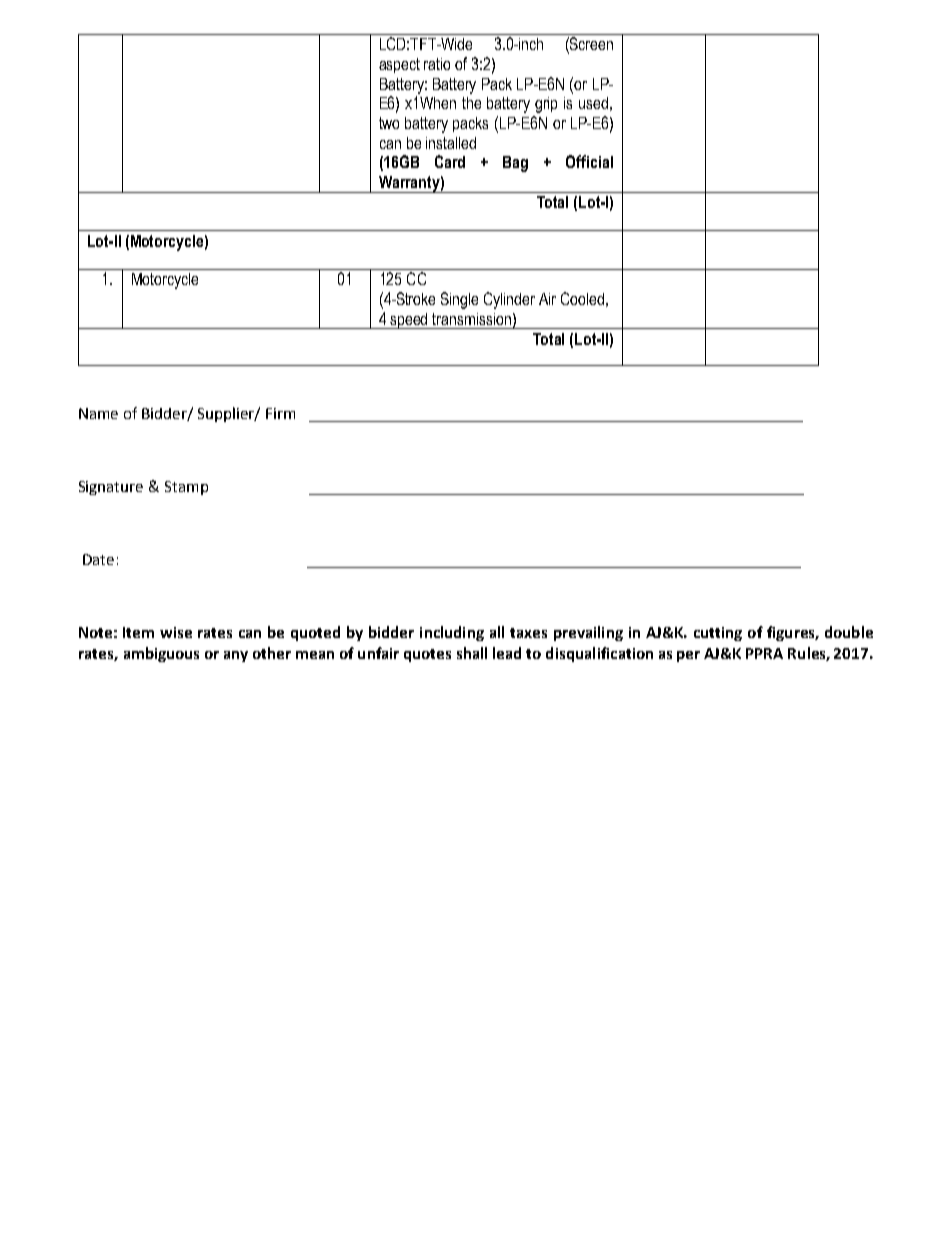 The width and height of the screenshot is (952, 1233). I want to click on ratio, so click(437, 64).
